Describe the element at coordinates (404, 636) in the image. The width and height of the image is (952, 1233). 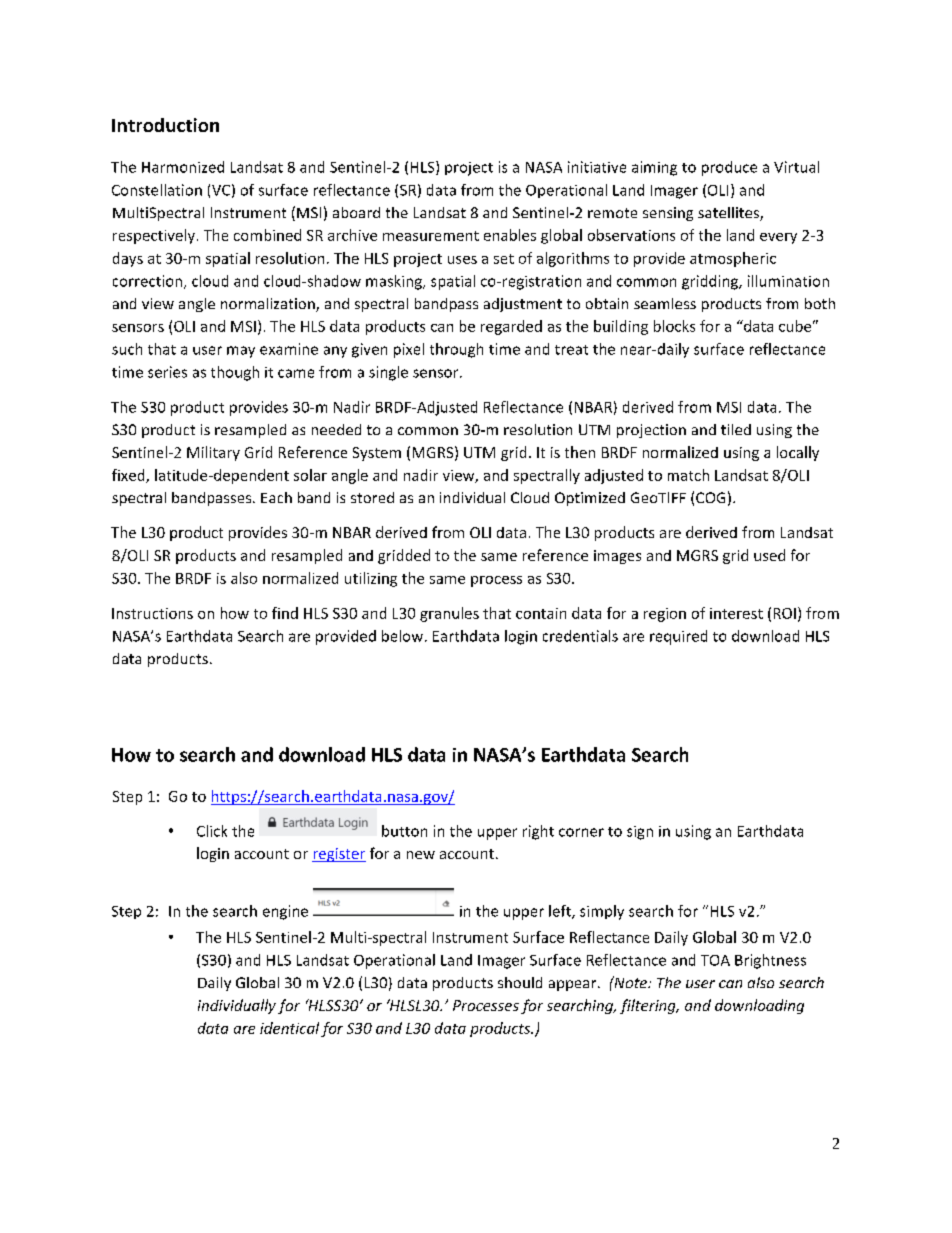
I see `below` at that location.
